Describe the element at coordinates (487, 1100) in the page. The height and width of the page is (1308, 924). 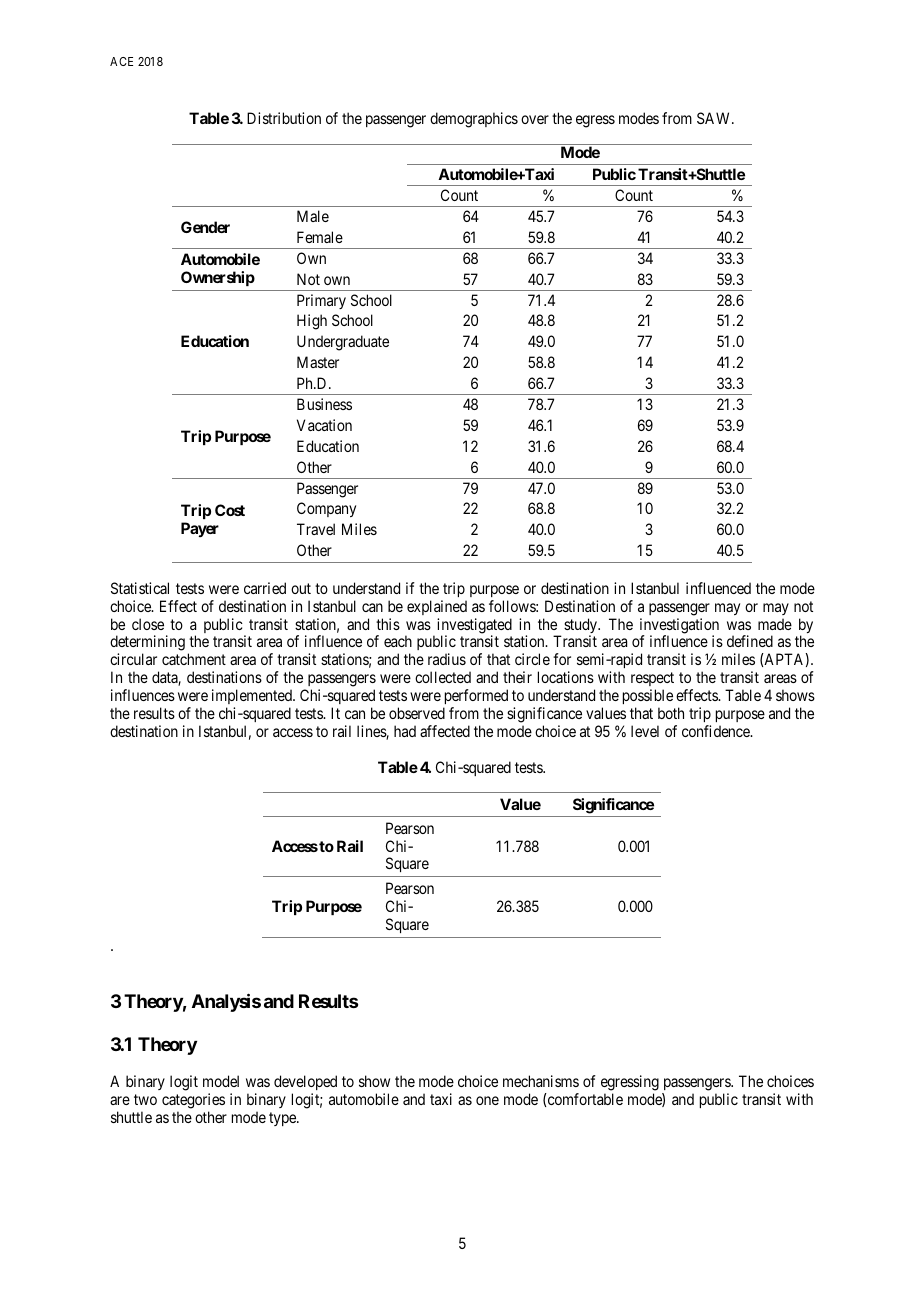
I see `one` at that location.
